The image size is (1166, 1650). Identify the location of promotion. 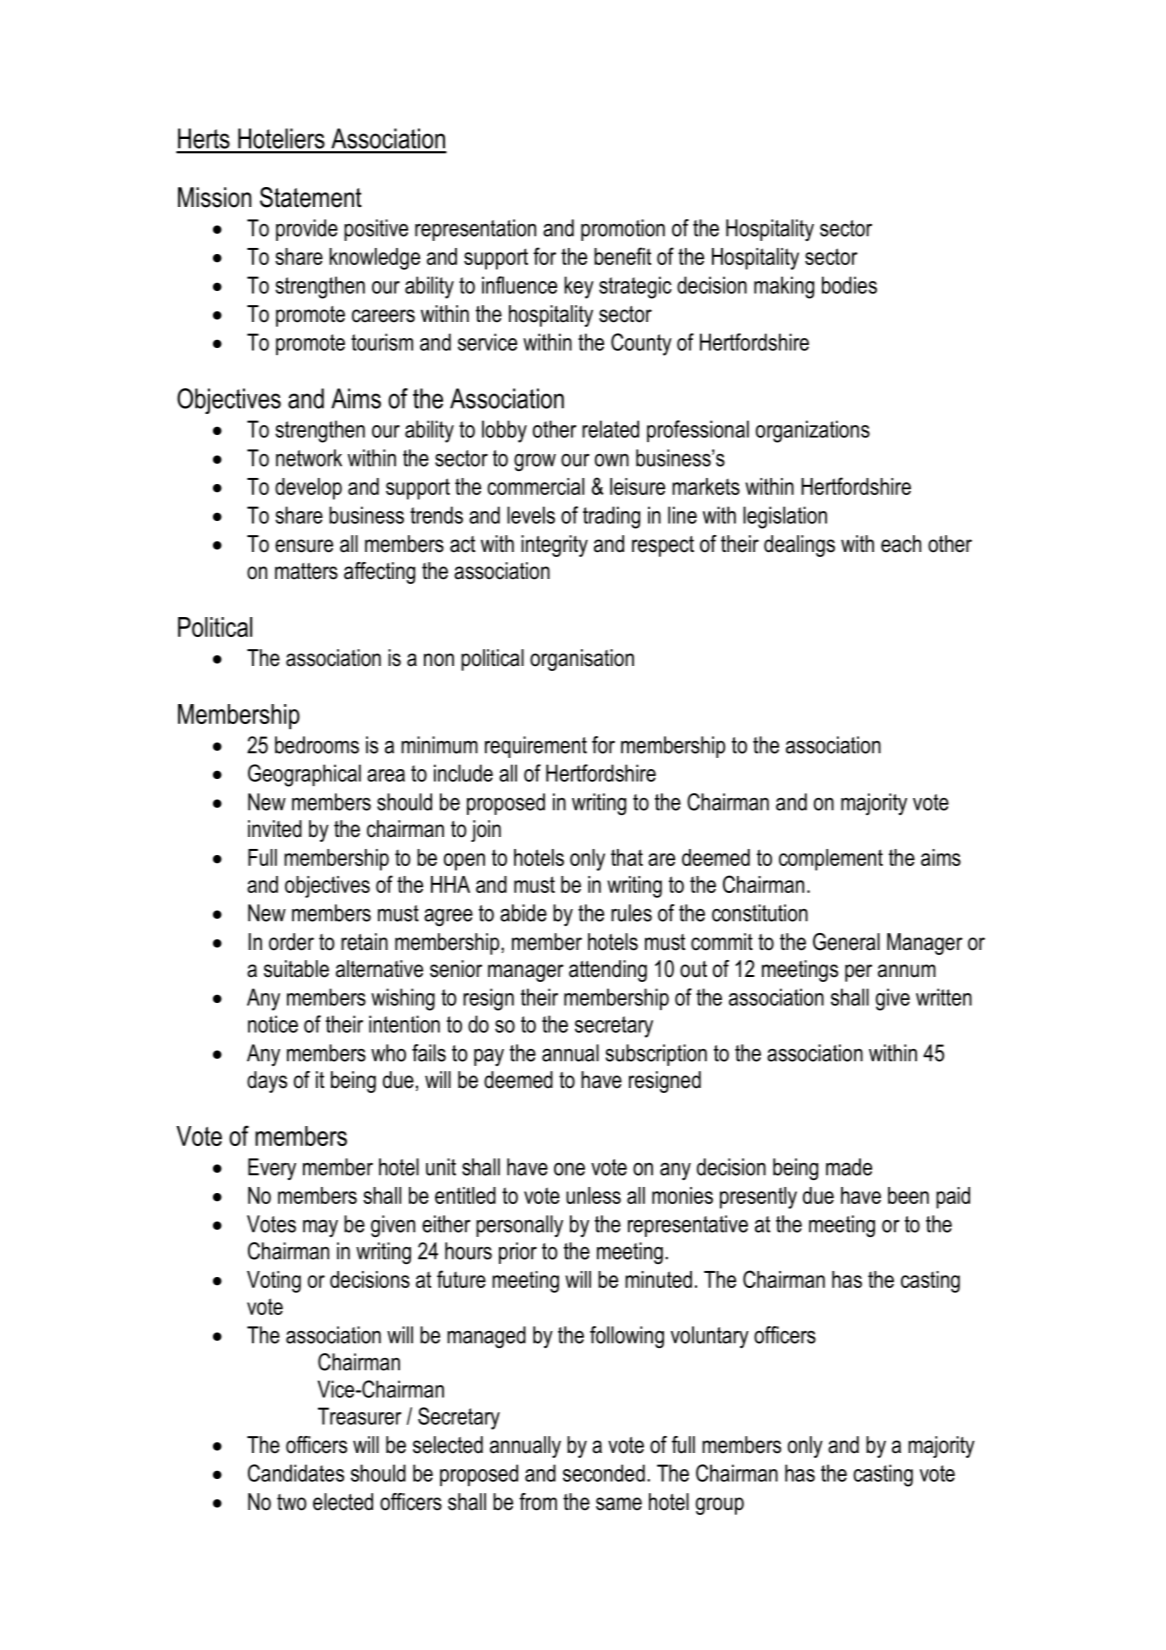
(623, 230).
